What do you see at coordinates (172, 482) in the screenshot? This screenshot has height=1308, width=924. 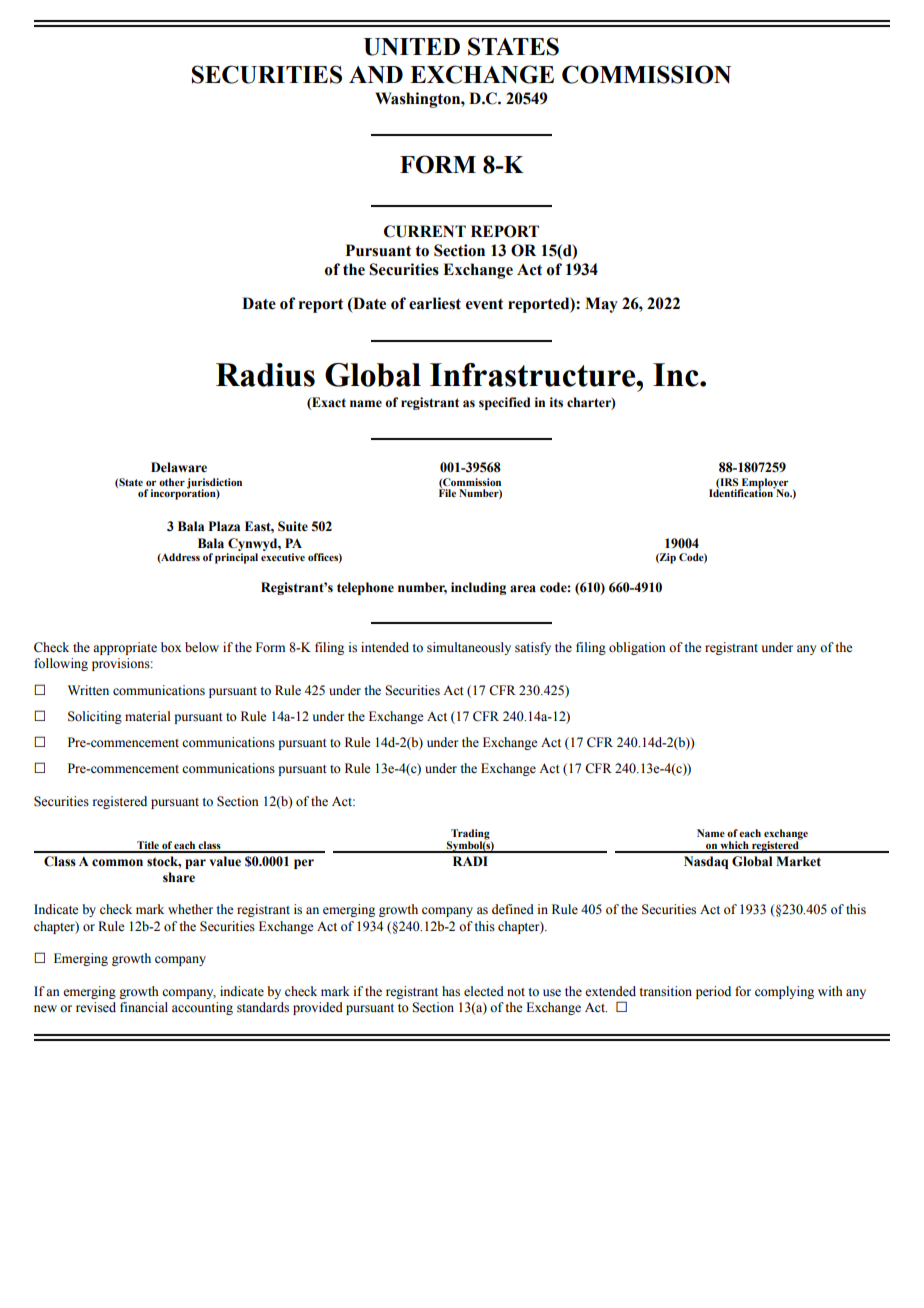 I see `other` at bounding box center [172, 482].
